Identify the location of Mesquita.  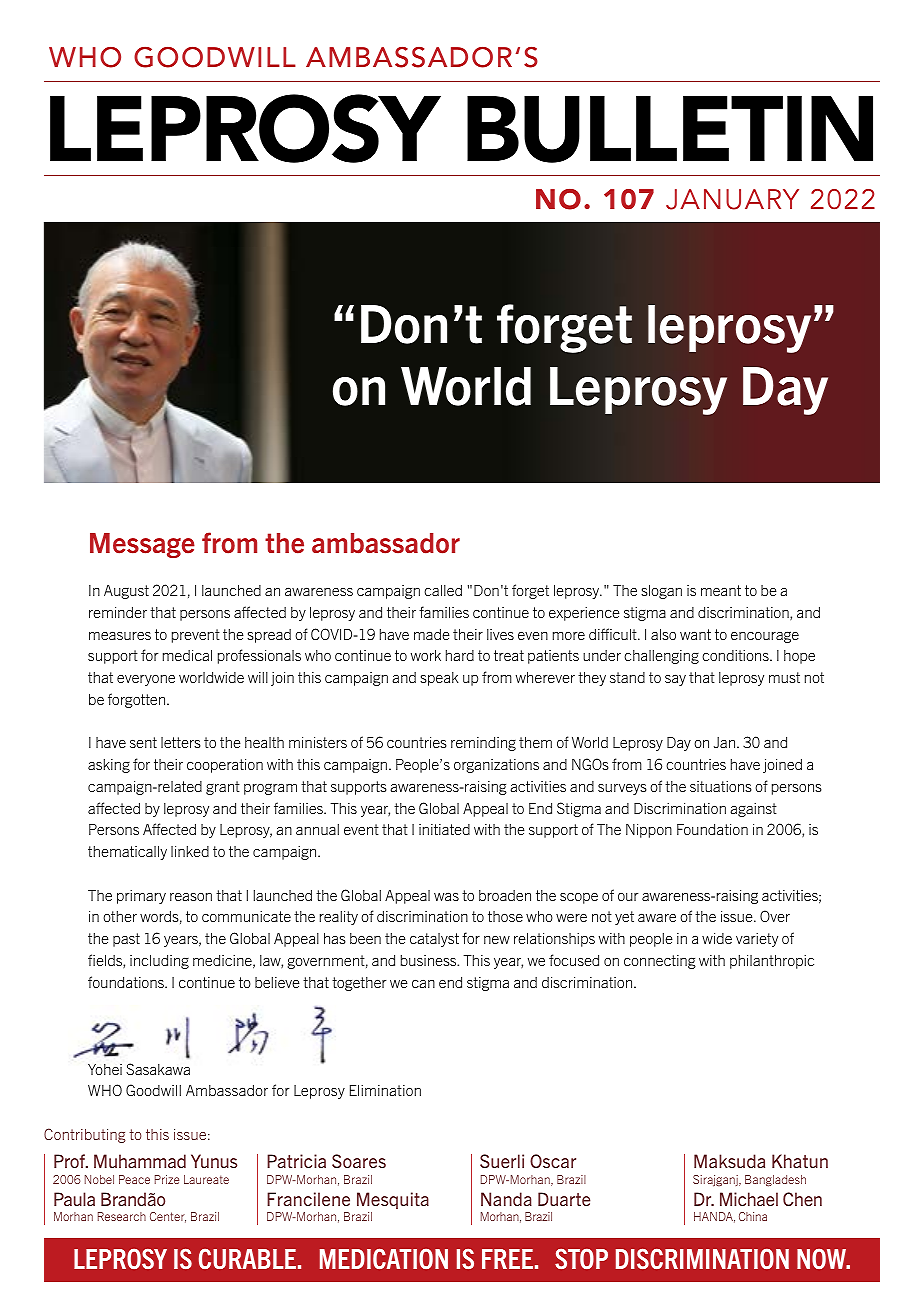
(393, 1200).
